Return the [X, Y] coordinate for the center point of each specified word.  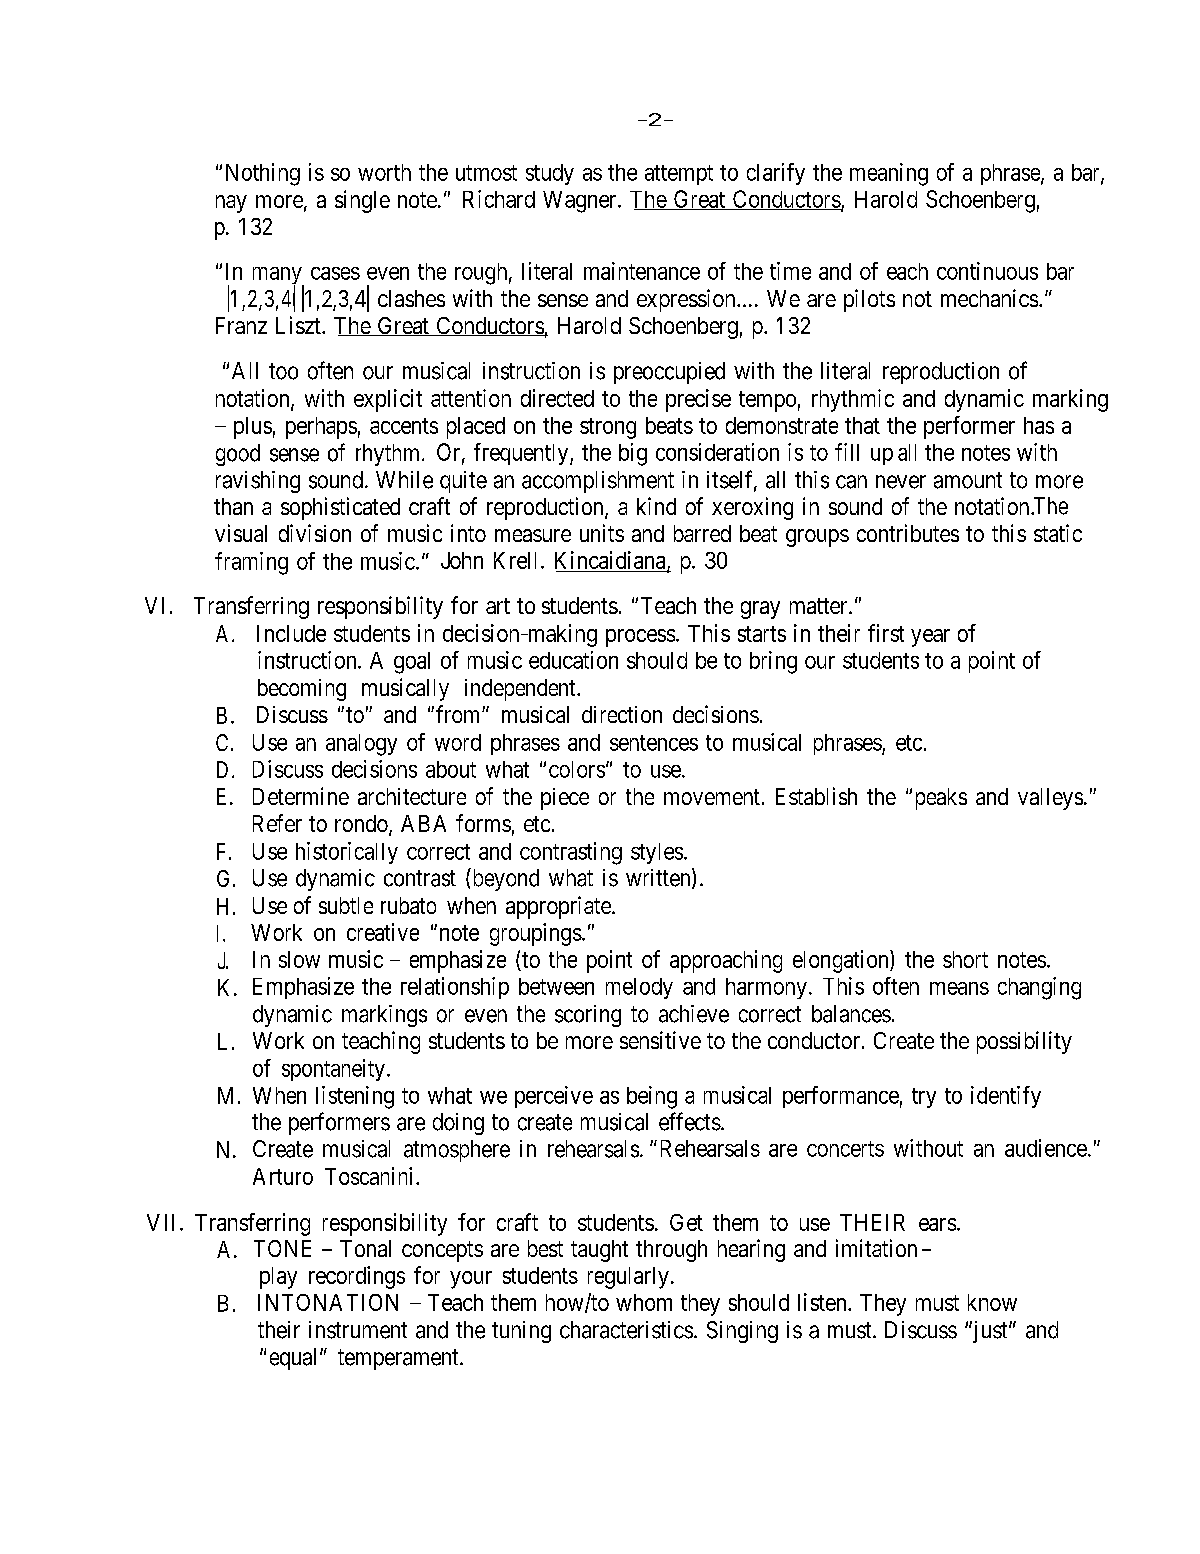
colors [577, 769]
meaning [889, 174]
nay [231, 204]
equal [295, 1359]
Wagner [581, 202]
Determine [301, 796]
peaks [941, 799]
